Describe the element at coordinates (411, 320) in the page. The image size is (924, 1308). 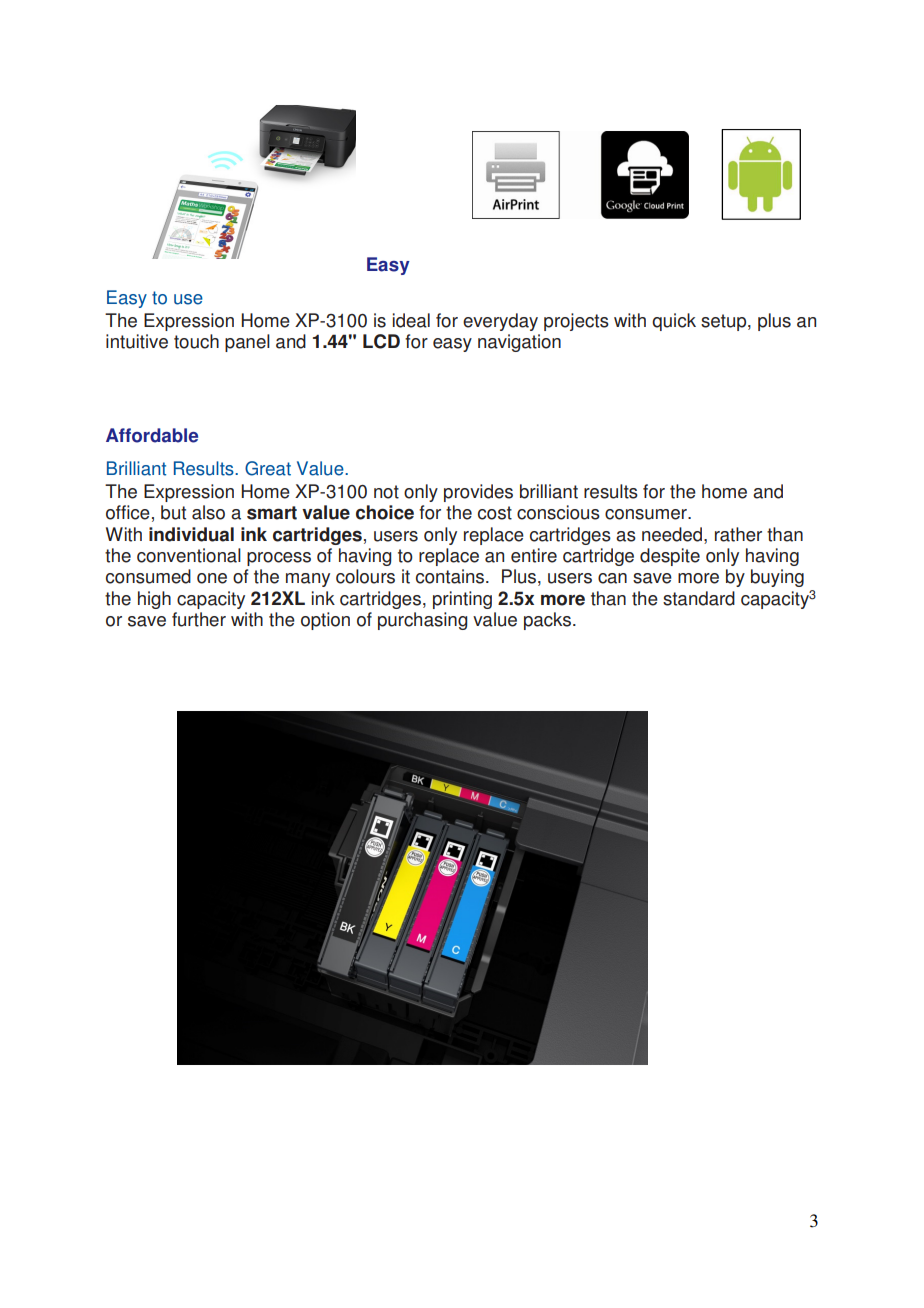
I see `ideal` at that location.
